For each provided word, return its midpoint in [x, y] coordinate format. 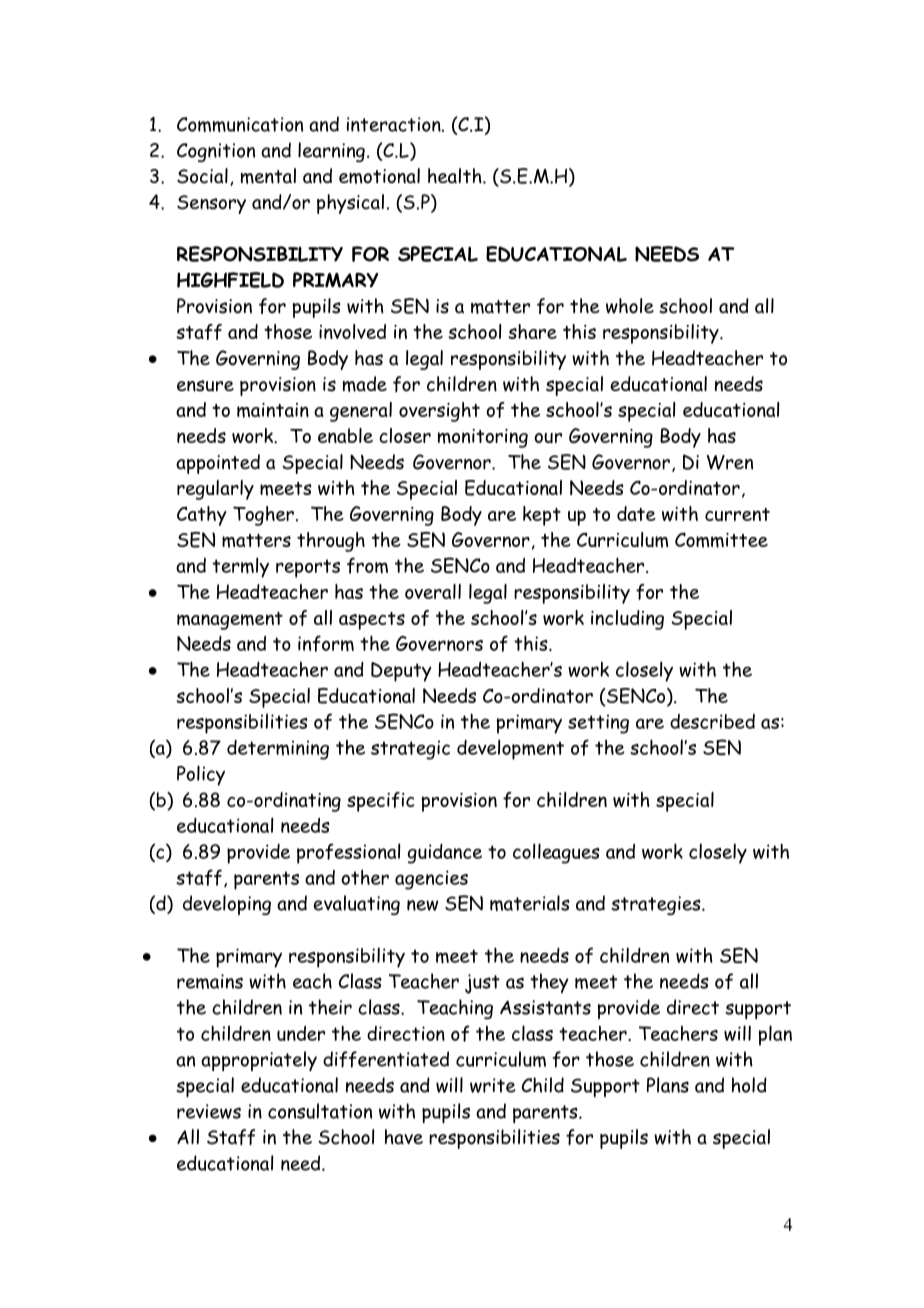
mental [268, 176]
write [493, 1085]
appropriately [259, 1061]
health [456, 176]
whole [630, 306]
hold [749, 1085]
